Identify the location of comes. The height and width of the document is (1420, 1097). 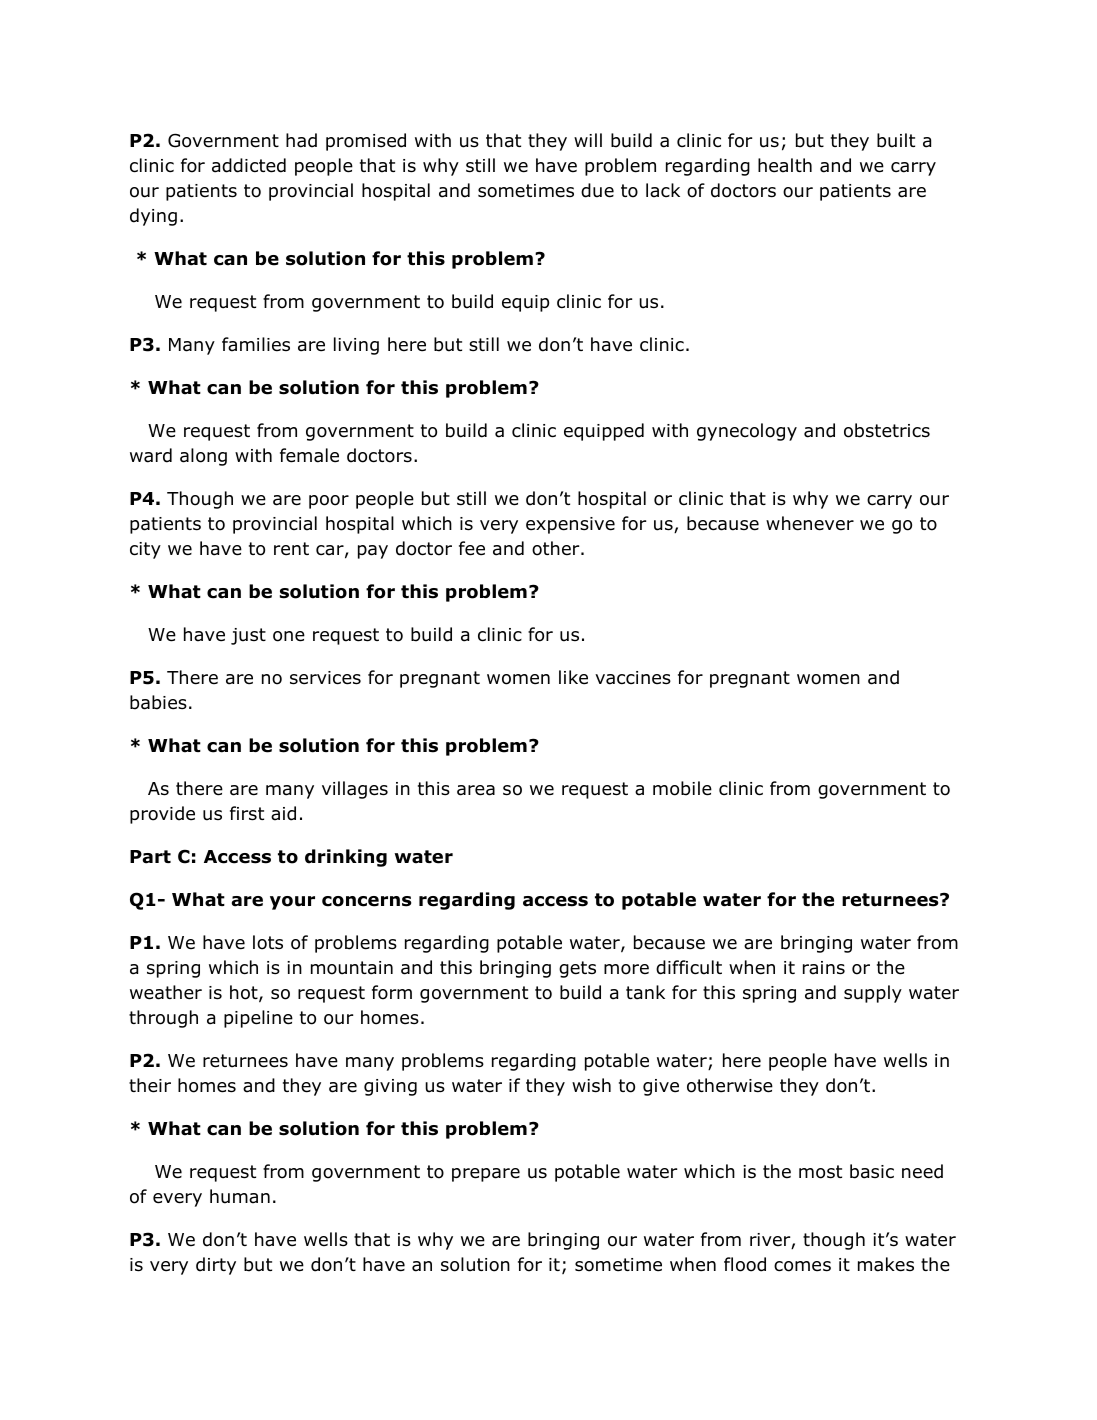
(802, 1266).
